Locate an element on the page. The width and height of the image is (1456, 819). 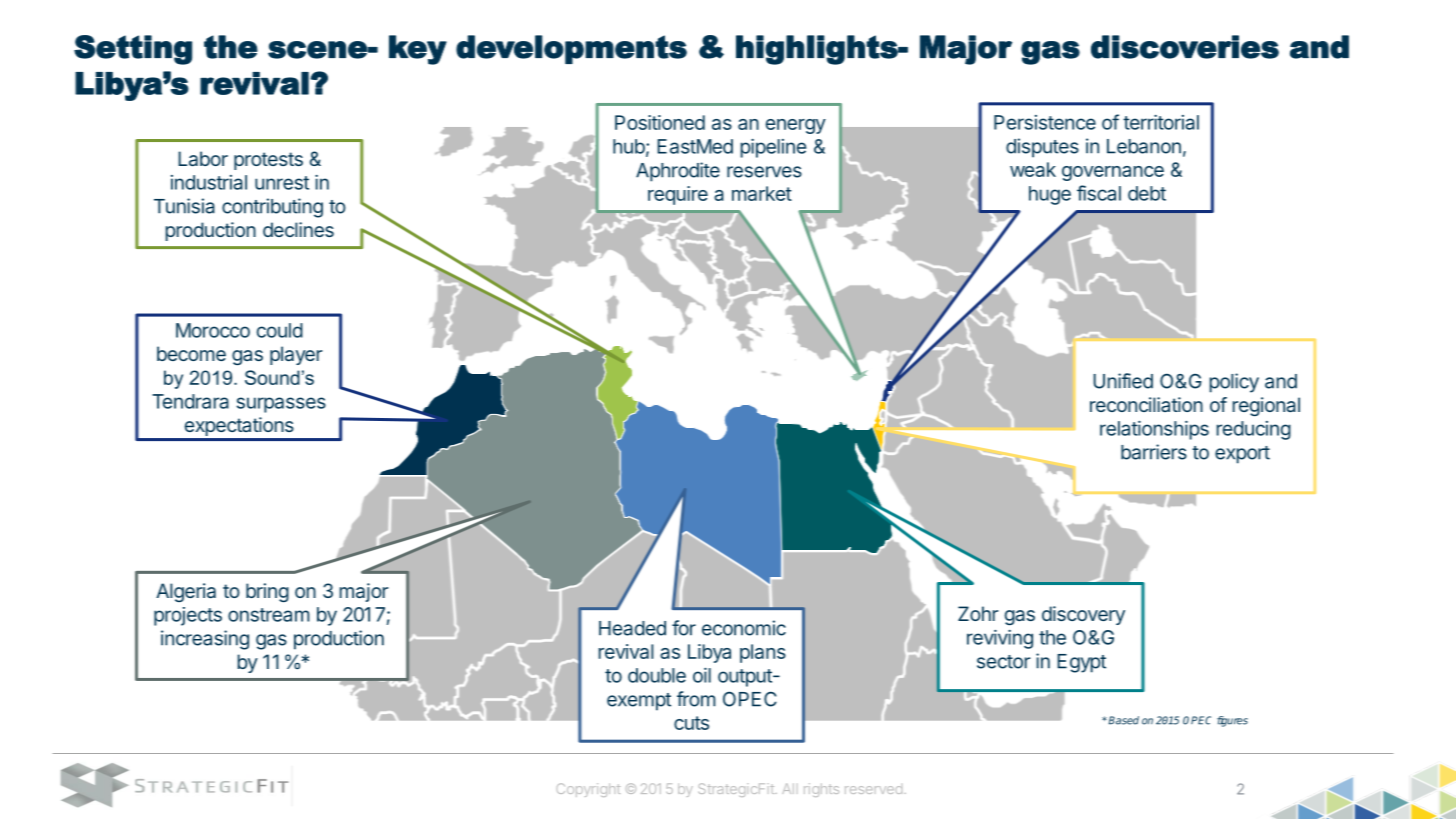
relationships is located at coordinates (1154, 430).
